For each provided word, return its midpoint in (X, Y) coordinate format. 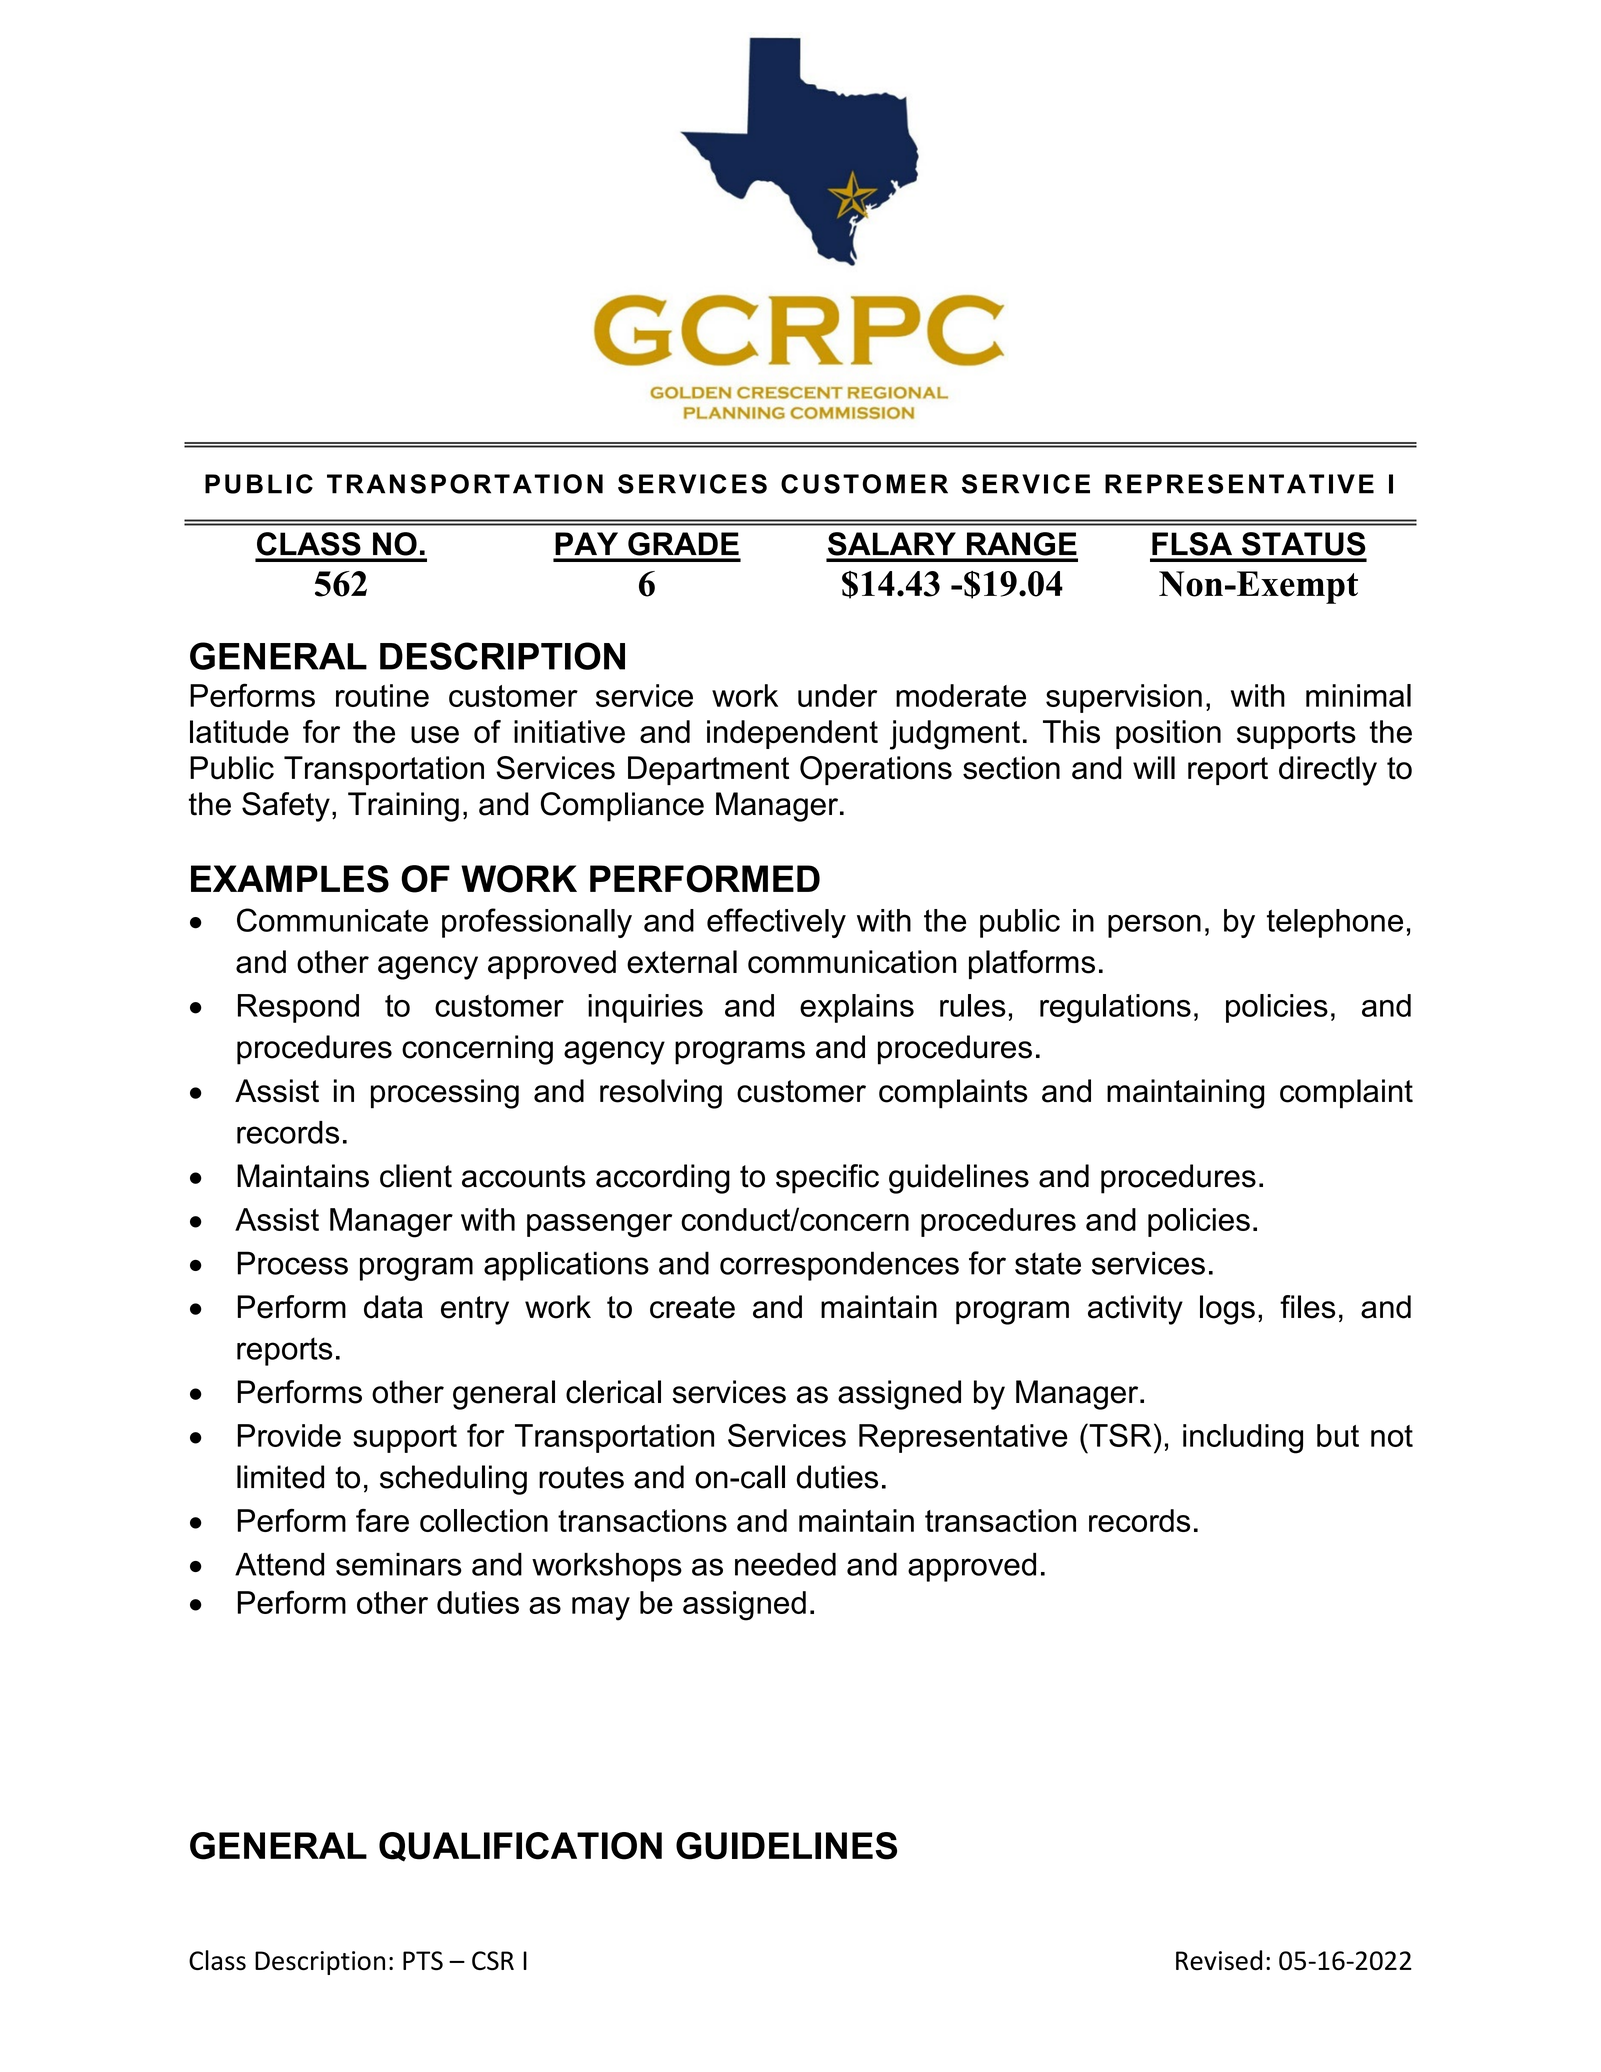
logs (1227, 1310)
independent (792, 734)
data (393, 1307)
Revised (1219, 1960)
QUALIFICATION (520, 1847)
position (1168, 734)
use (435, 734)
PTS (423, 1961)
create (692, 1307)
